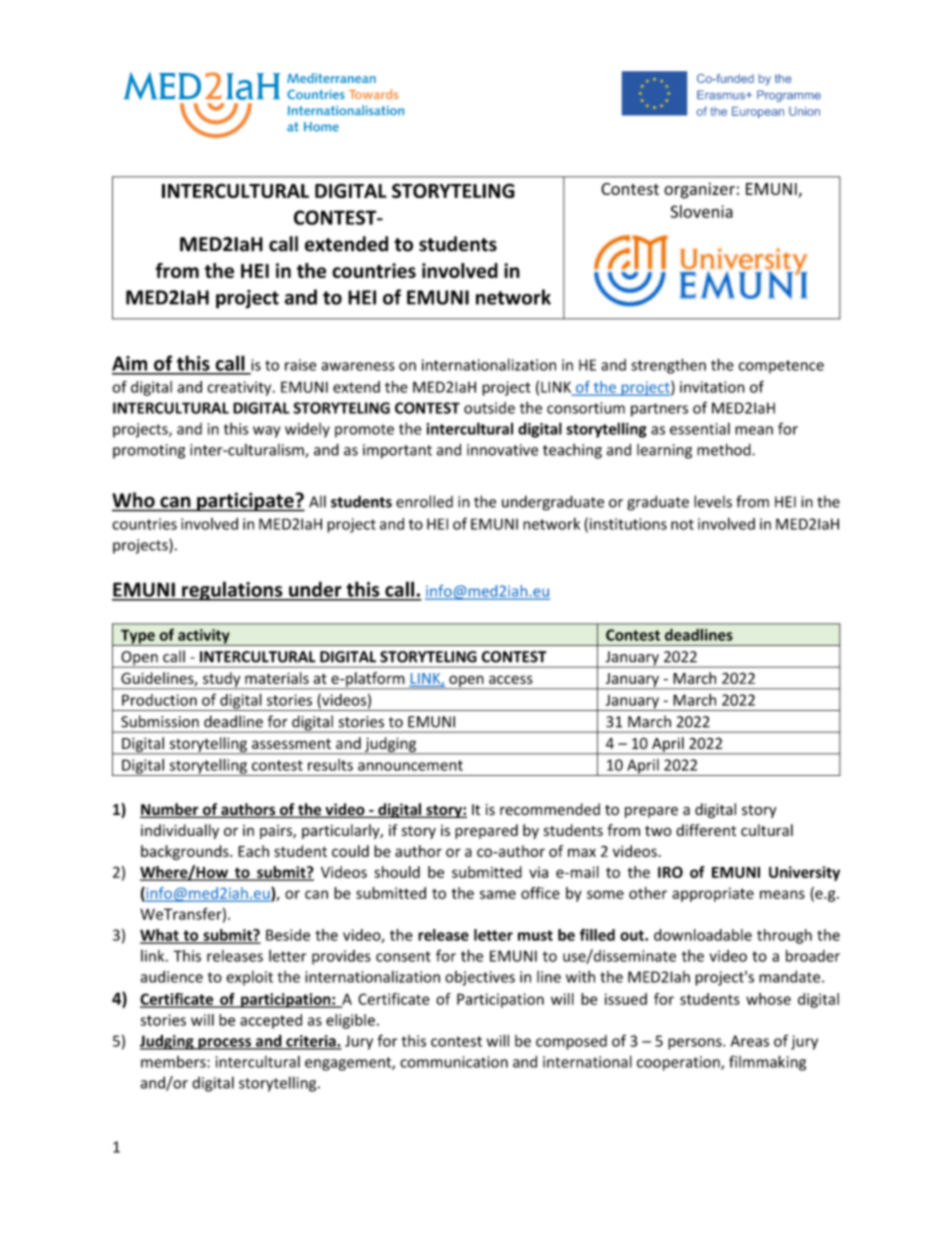  What do you see at coordinates (750, 1041) in the page?
I see `Areas` at bounding box center [750, 1041].
